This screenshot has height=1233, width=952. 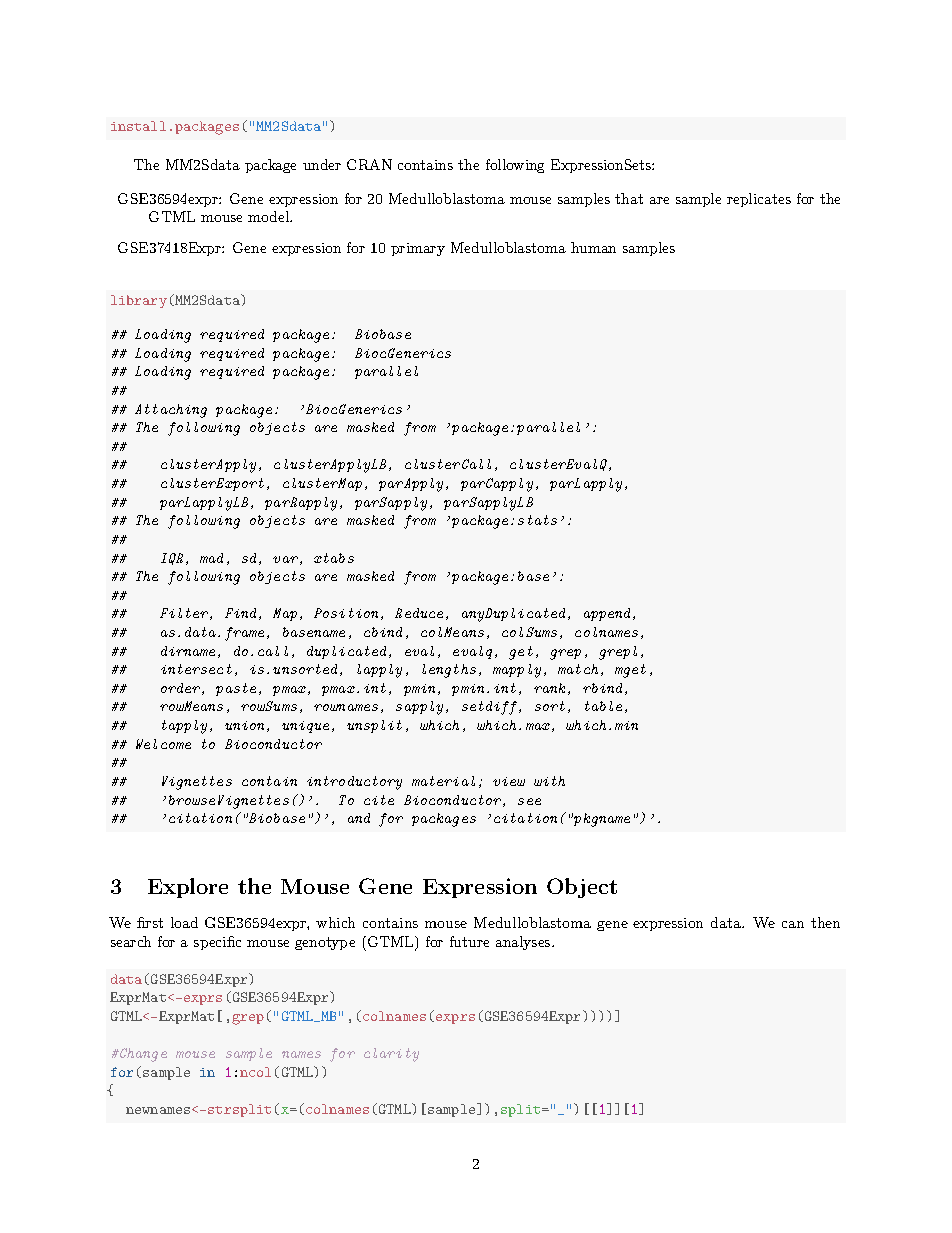 I want to click on Change, so click(x=142, y=1055).
